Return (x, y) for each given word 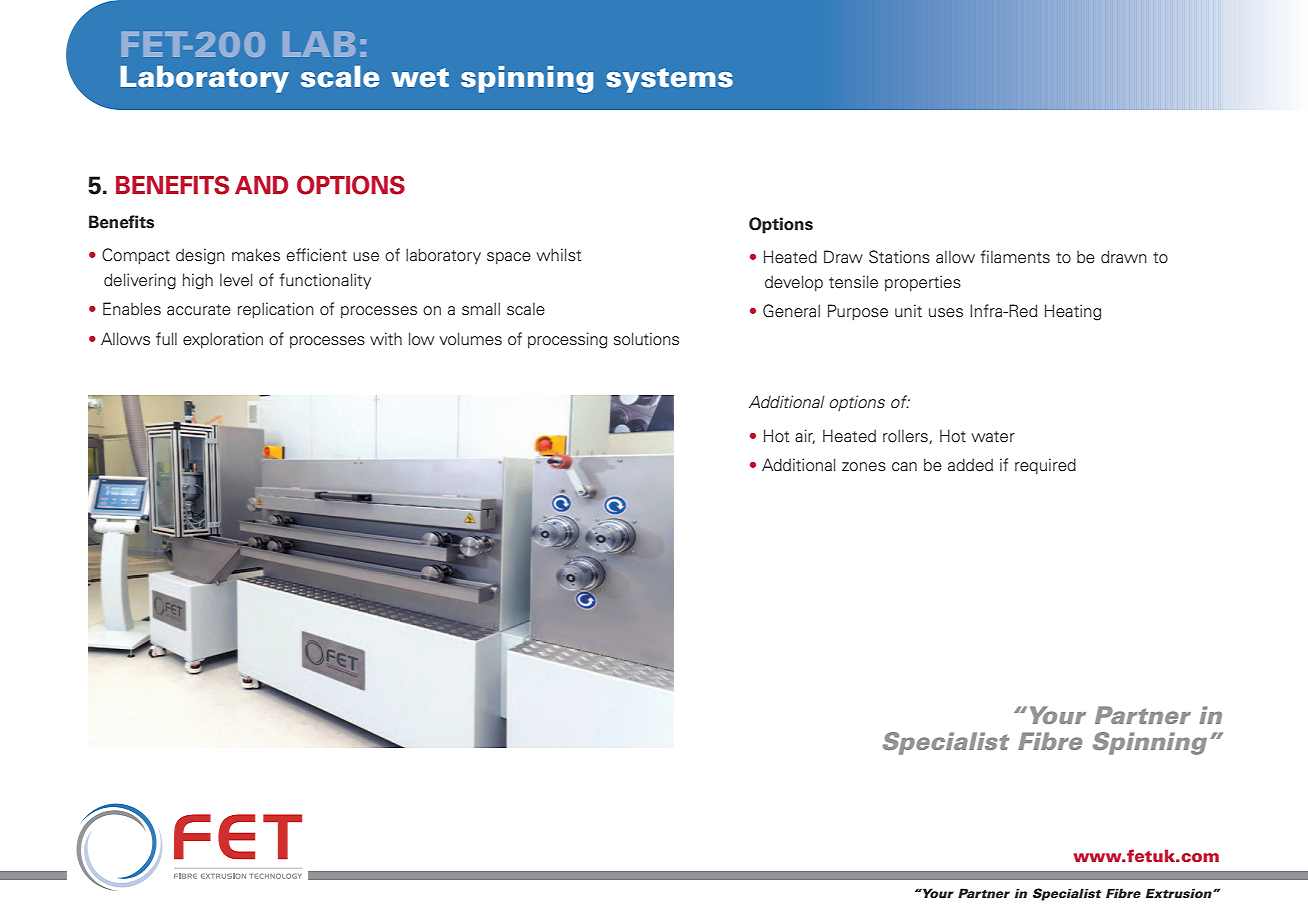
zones (864, 467)
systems (669, 80)
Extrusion (1180, 893)
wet (420, 77)
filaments (1015, 257)
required (1045, 466)
